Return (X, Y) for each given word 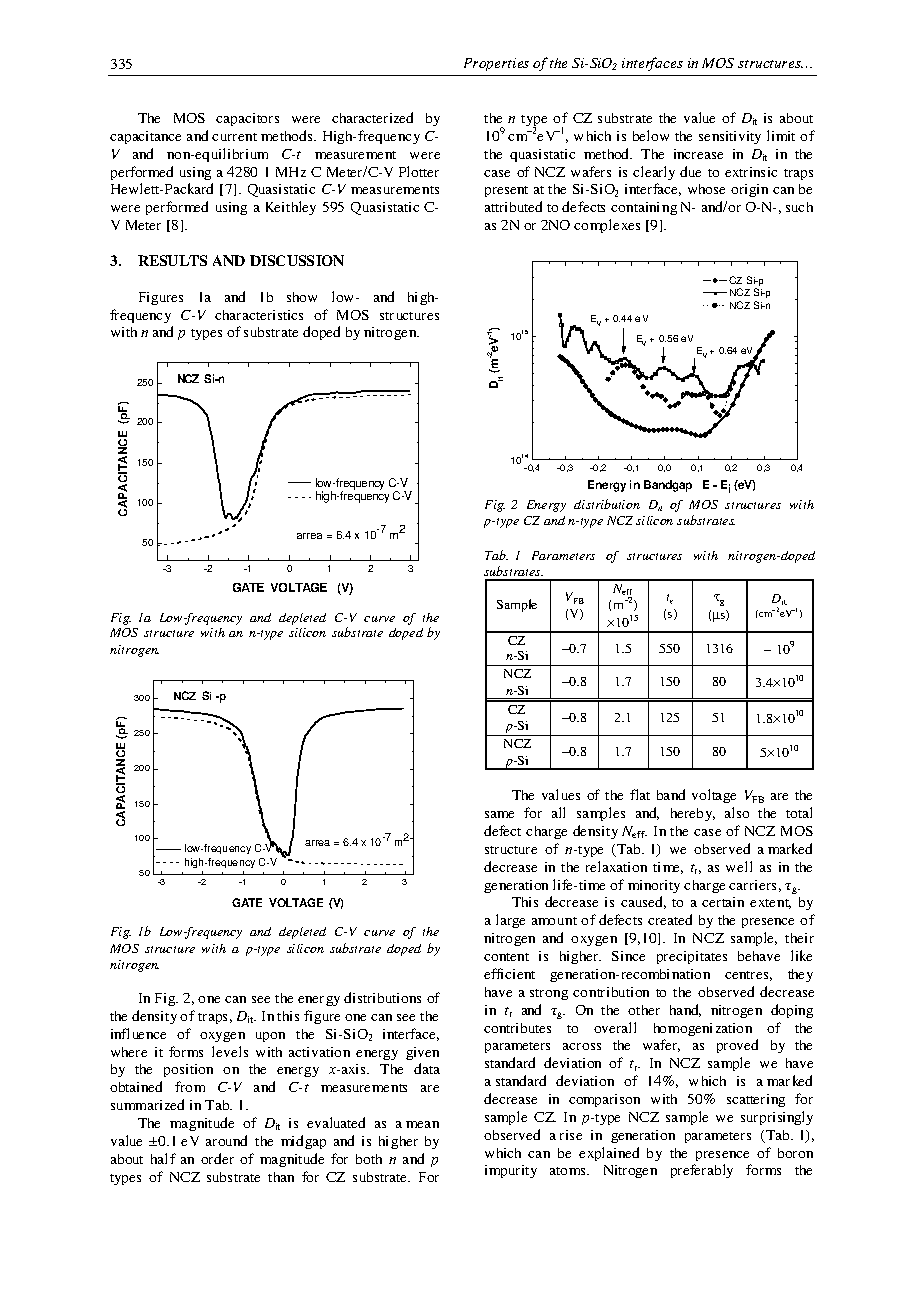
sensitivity (730, 137)
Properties (496, 64)
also (737, 812)
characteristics (259, 315)
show (302, 297)
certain (723, 902)
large (510, 921)
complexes (607, 226)
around (226, 1140)
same (499, 814)
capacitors (247, 119)
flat (640, 794)
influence (138, 1033)
